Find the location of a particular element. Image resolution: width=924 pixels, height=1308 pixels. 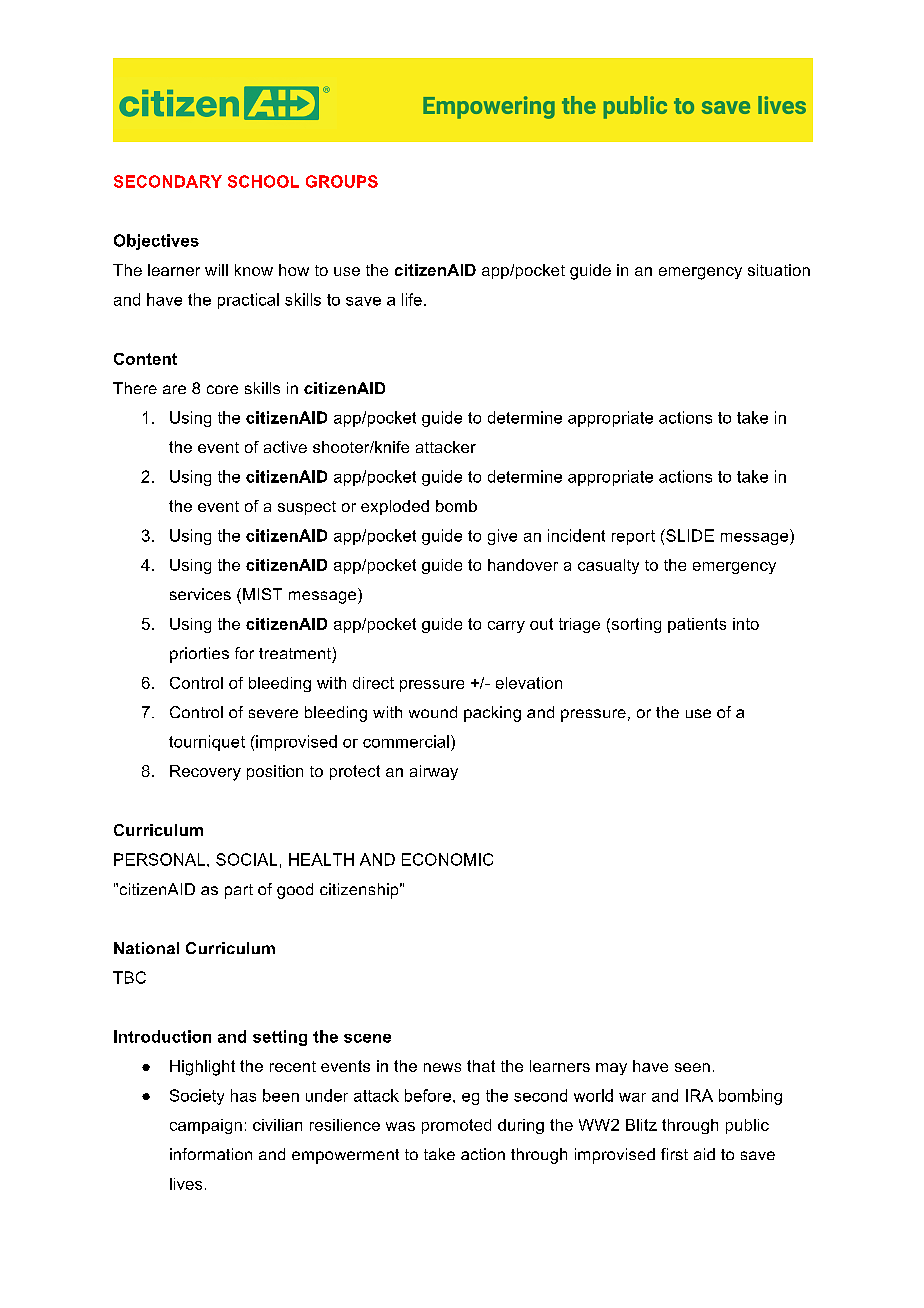

GROUPS is located at coordinates (342, 181).
